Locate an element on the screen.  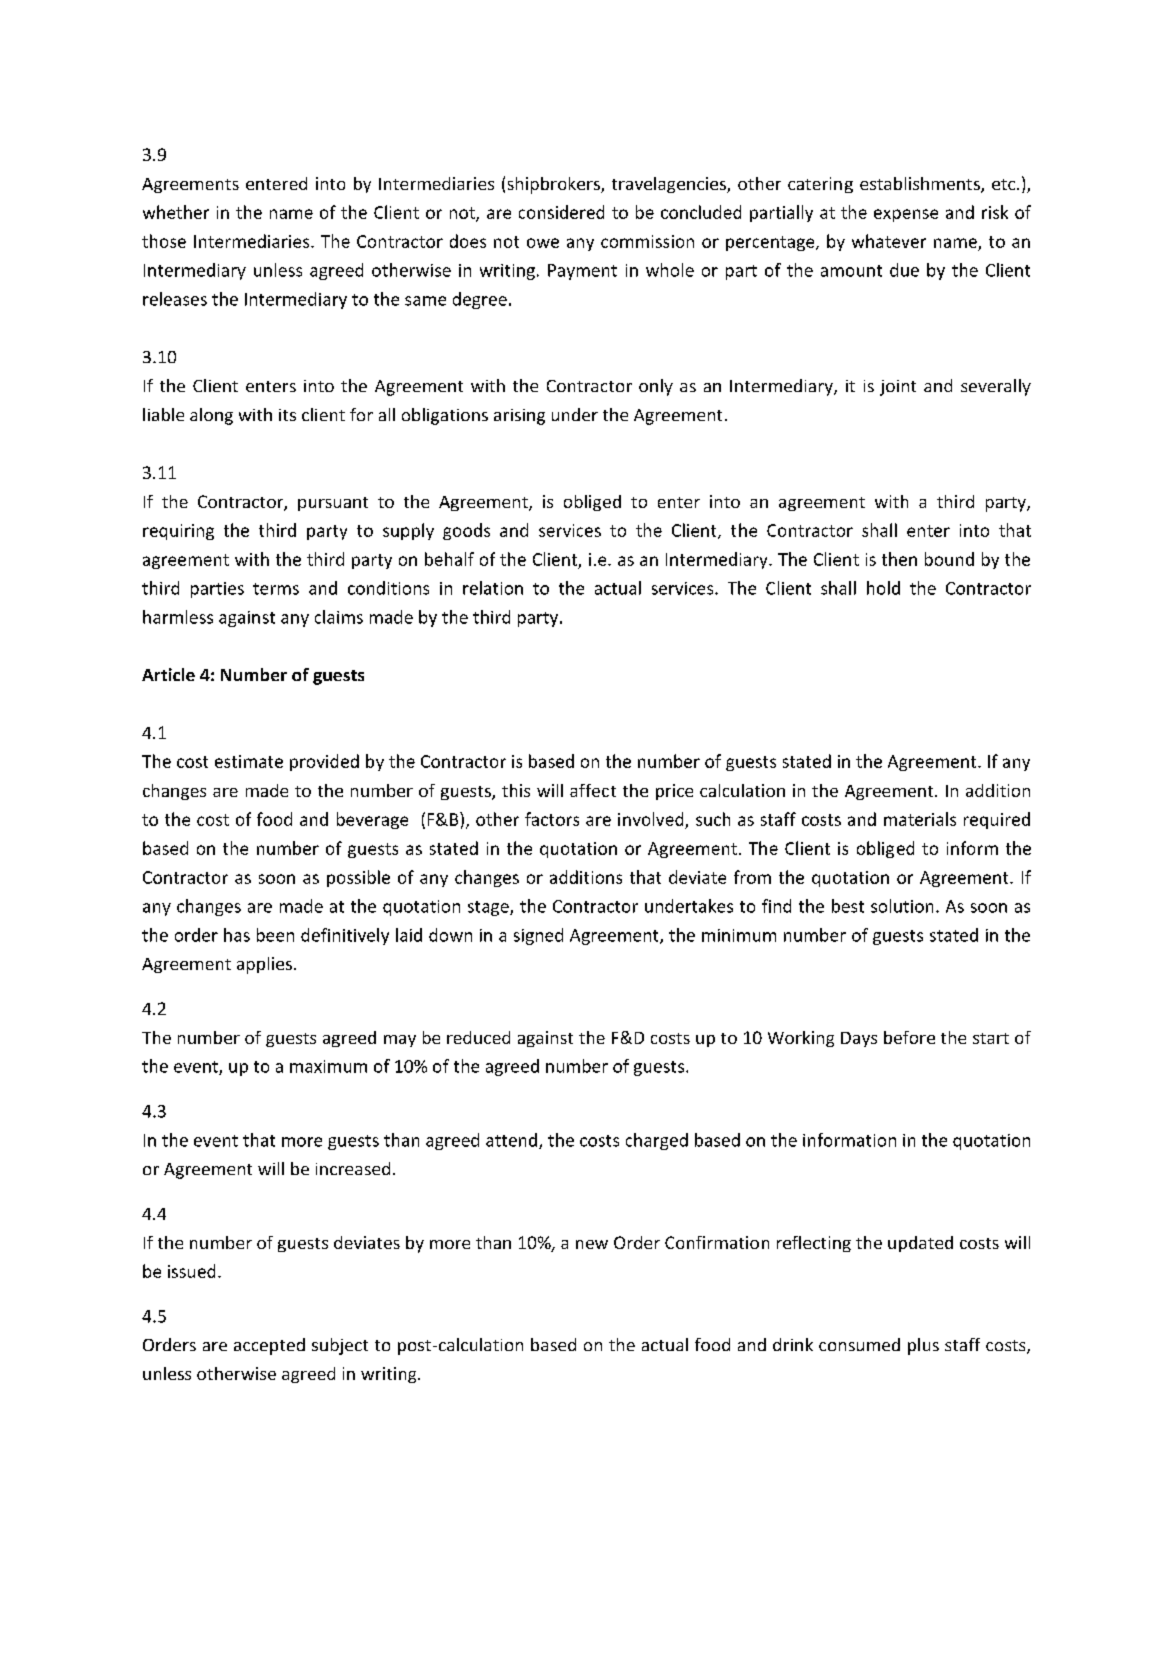
maximum is located at coordinates (328, 1066).
